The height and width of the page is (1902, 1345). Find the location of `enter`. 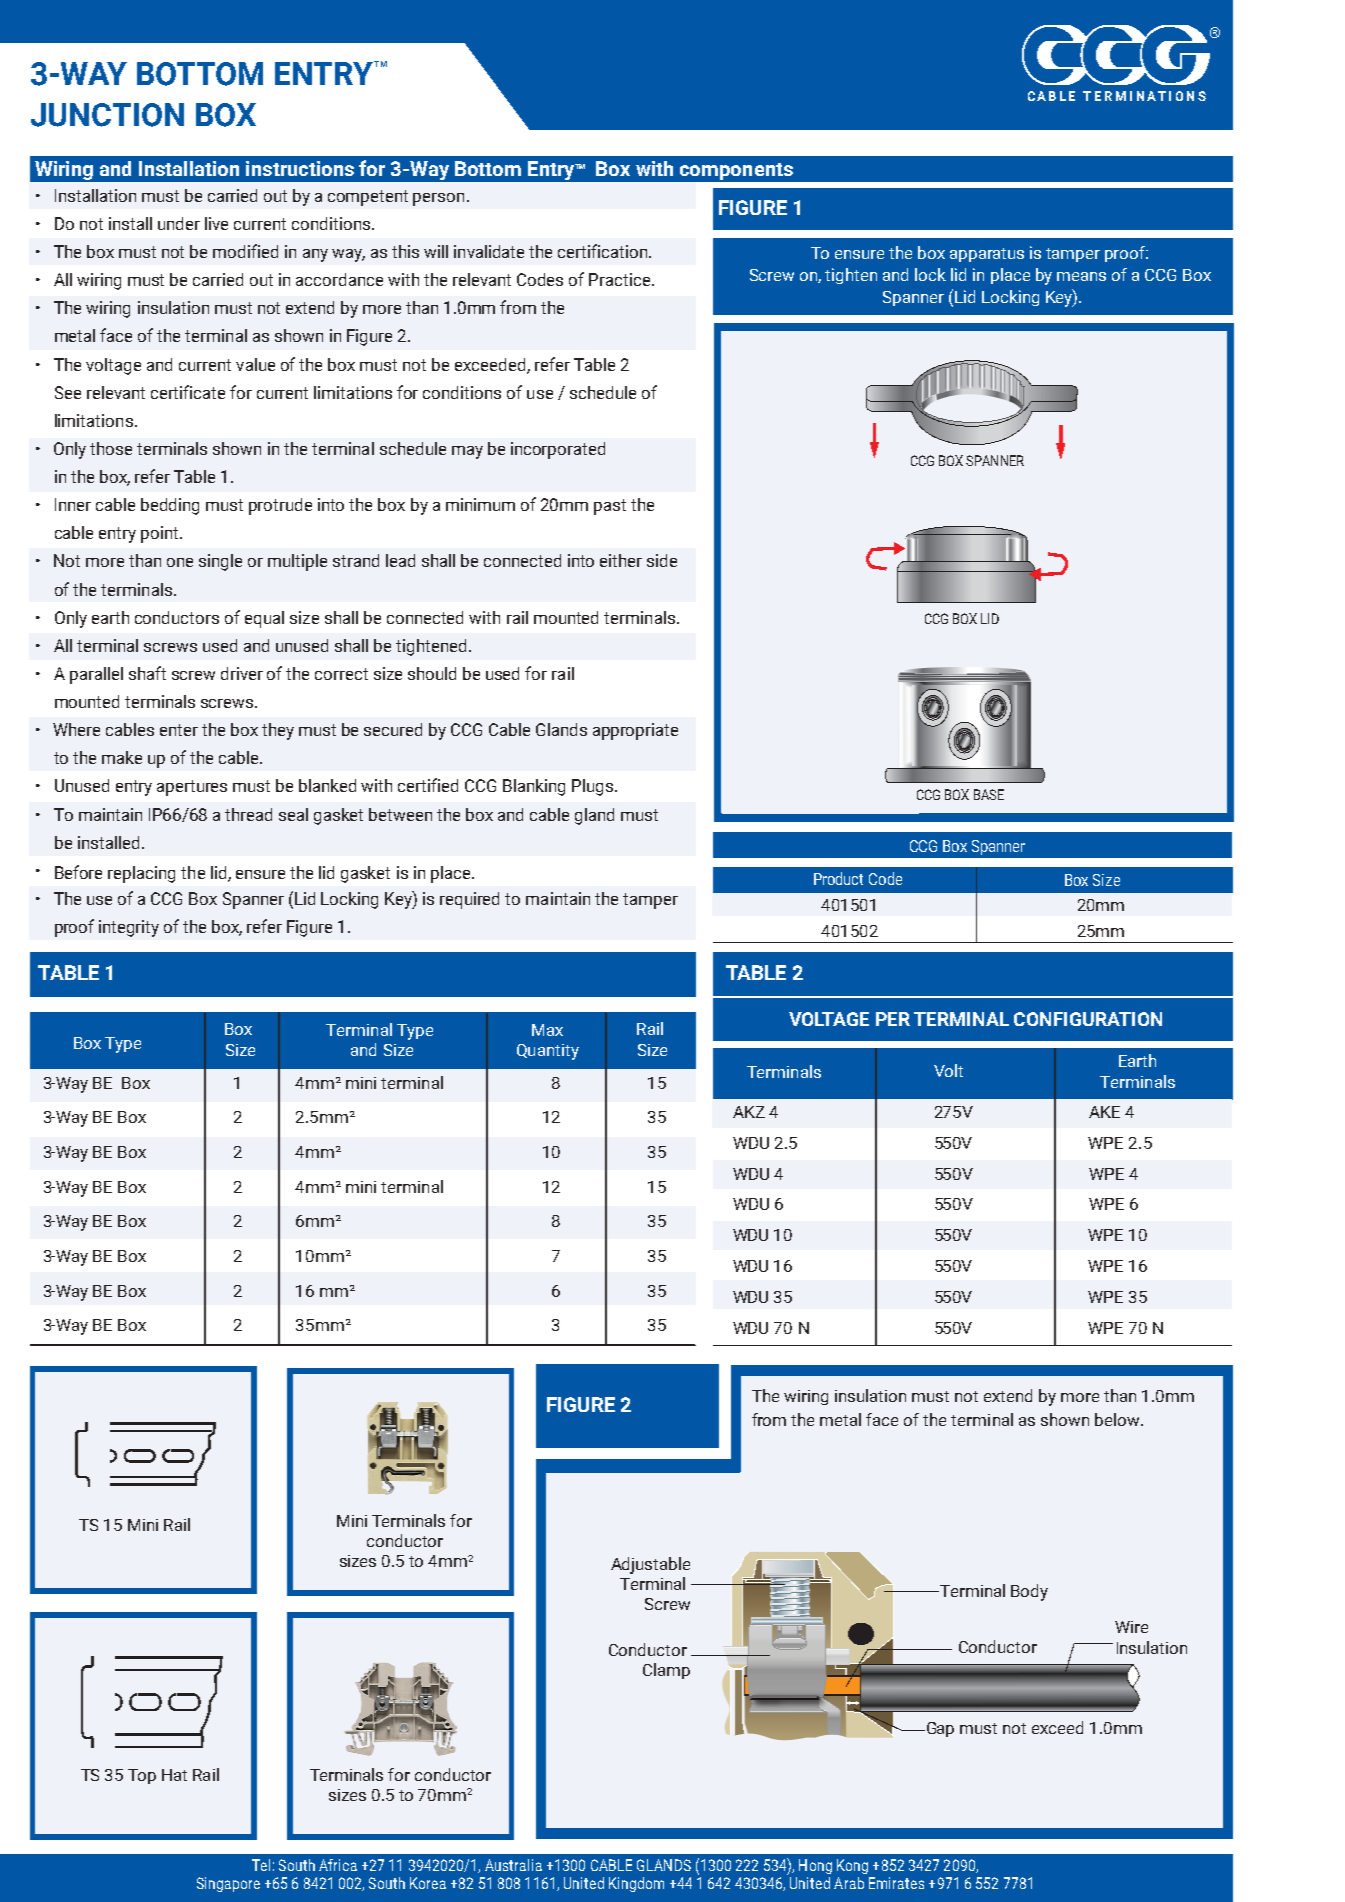

enter is located at coordinates (179, 730).
